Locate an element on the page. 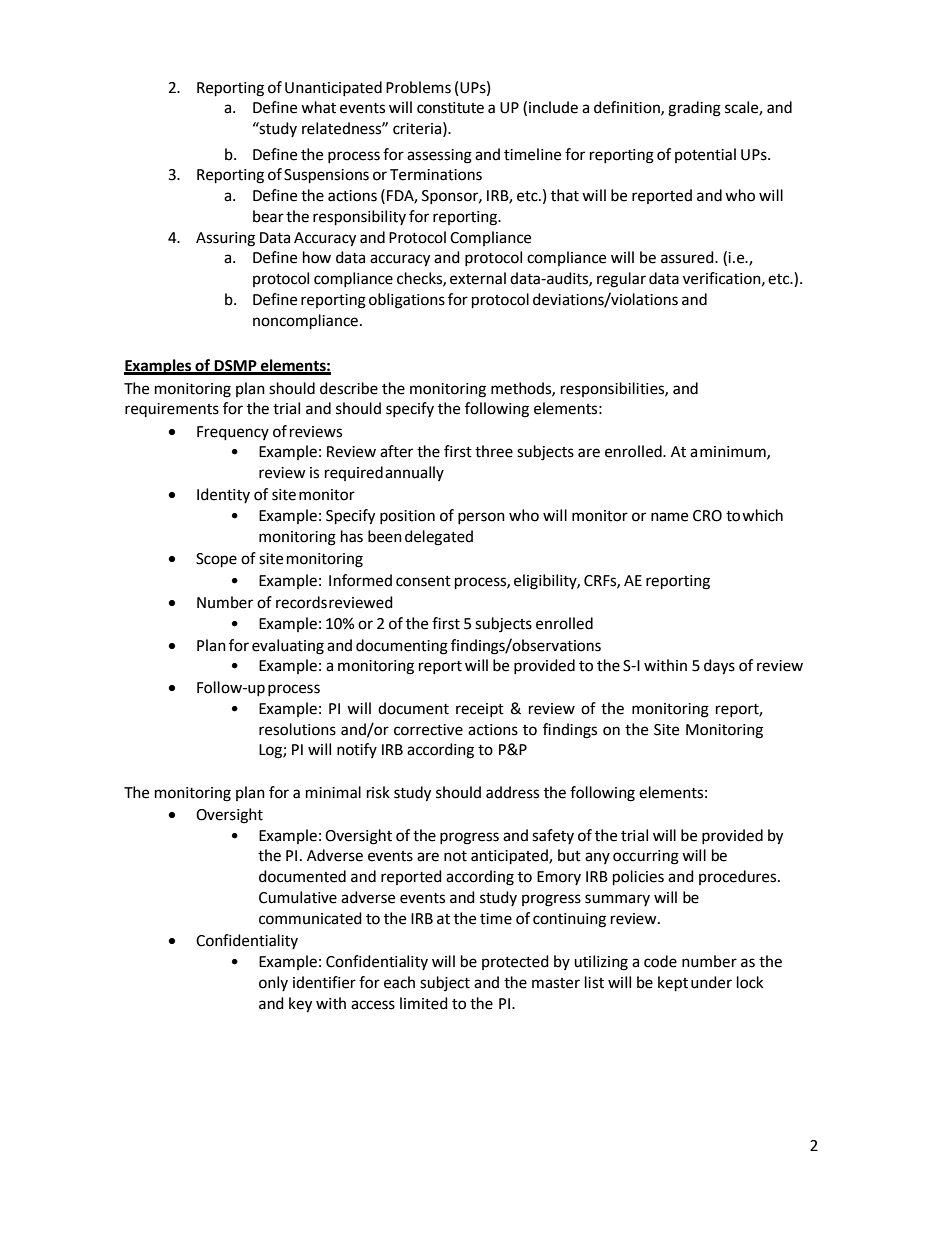 The image size is (952, 1233). receipt is located at coordinates (480, 710).
